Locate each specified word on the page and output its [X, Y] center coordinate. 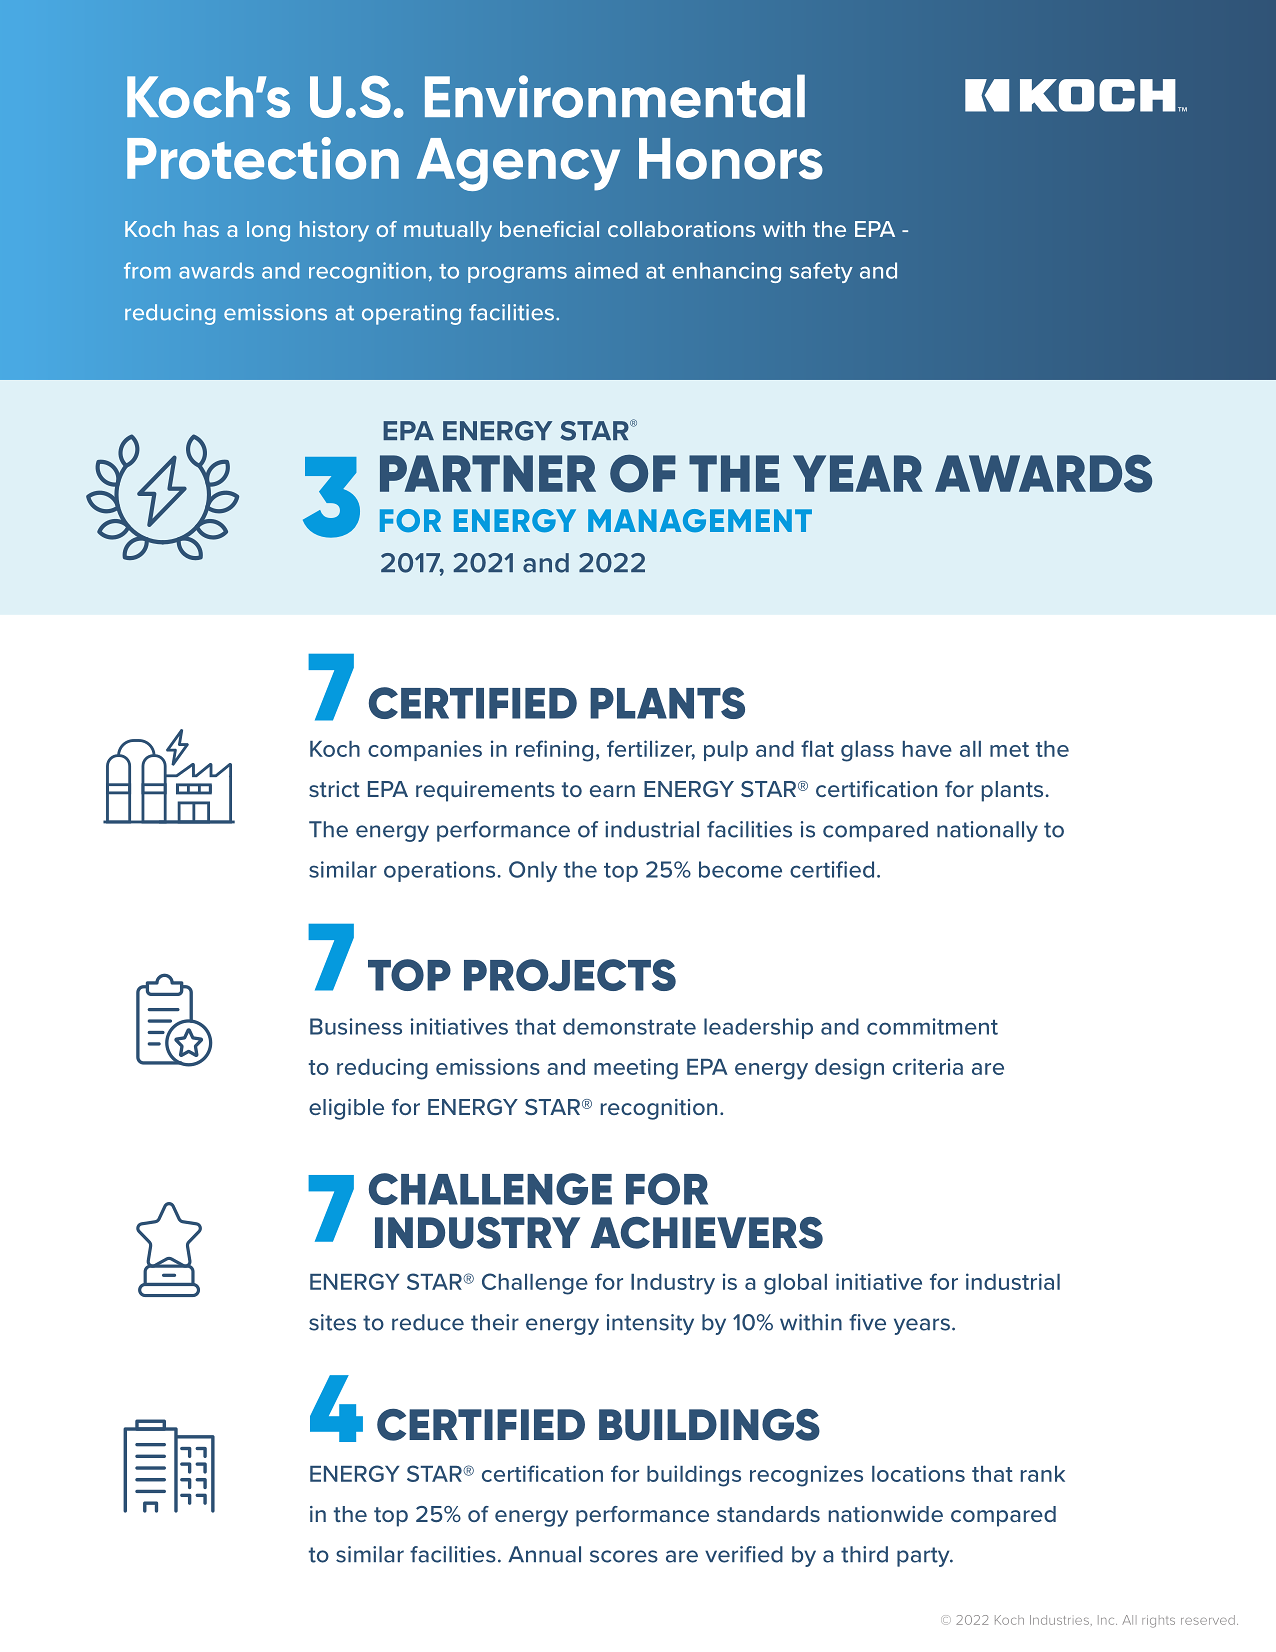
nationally [987, 831]
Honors [731, 159]
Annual [544, 1554]
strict [334, 789]
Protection [263, 158]
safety [821, 272]
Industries [1059, 1620]
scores [624, 1556]
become [740, 869]
